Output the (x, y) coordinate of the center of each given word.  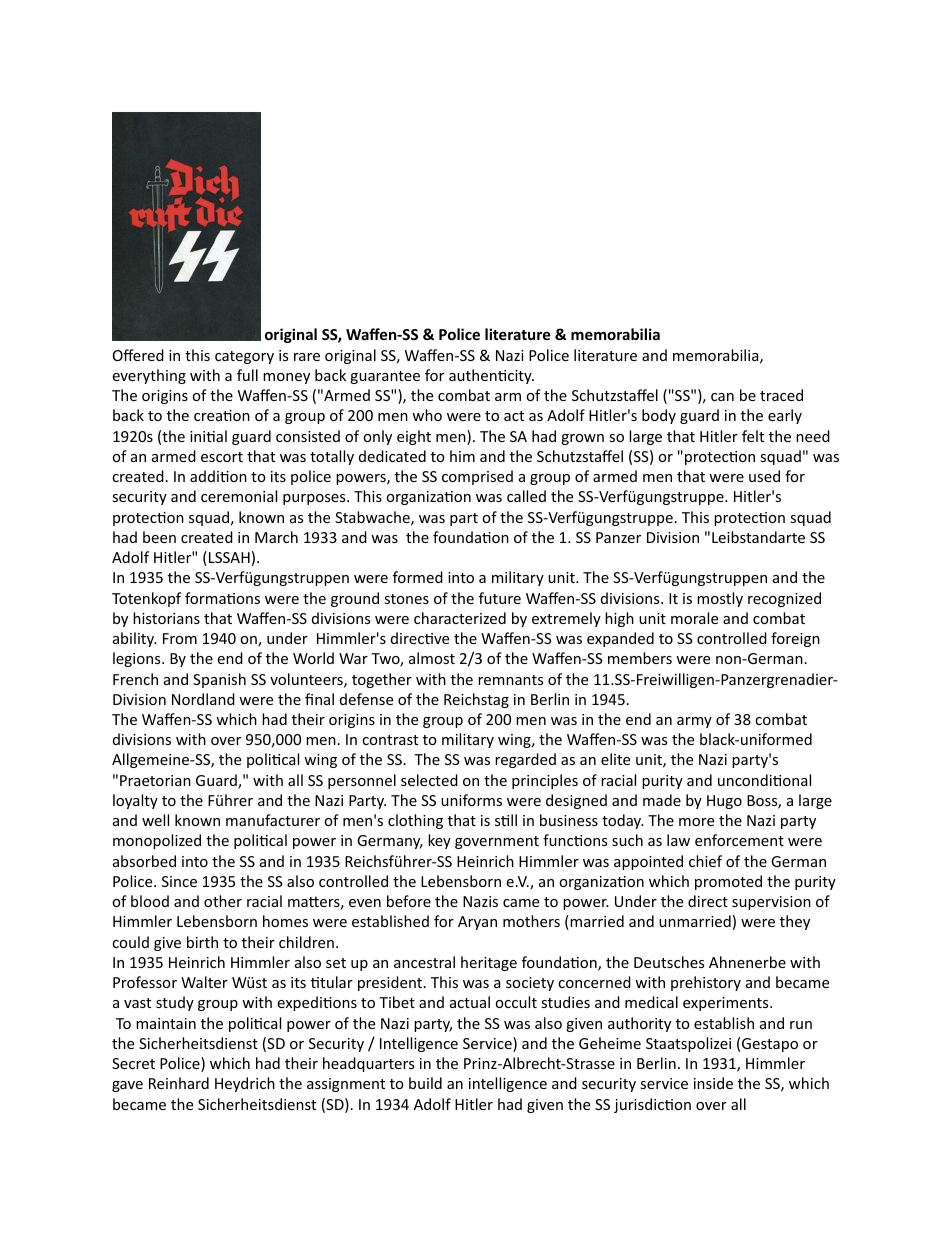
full (247, 375)
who (427, 415)
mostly (720, 599)
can (722, 397)
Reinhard (179, 1083)
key (439, 841)
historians (166, 618)
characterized (460, 618)
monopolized (157, 841)
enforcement (739, 840)
